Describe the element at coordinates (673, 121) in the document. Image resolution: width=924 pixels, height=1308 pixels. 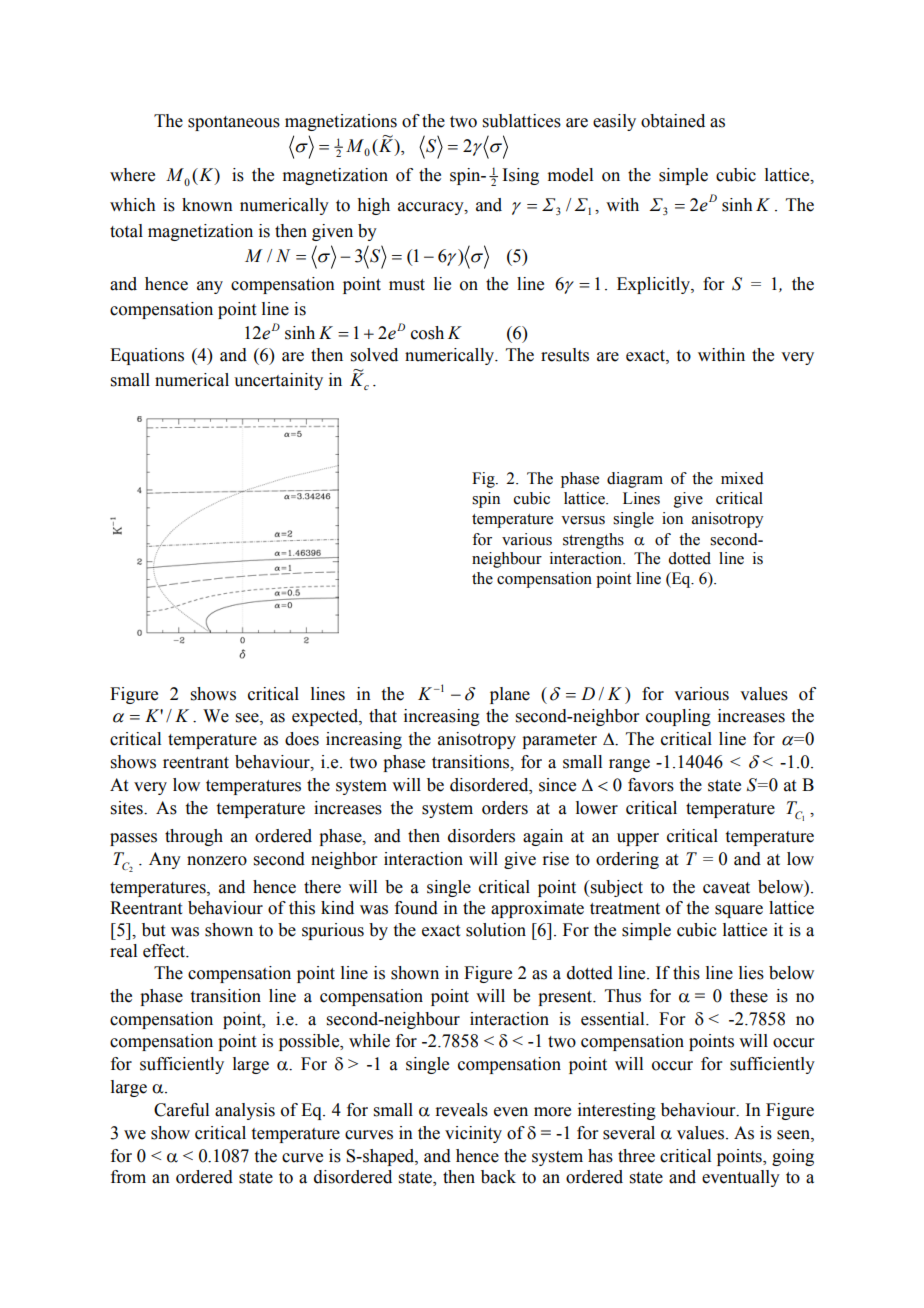
I see `obtained` at that location.
